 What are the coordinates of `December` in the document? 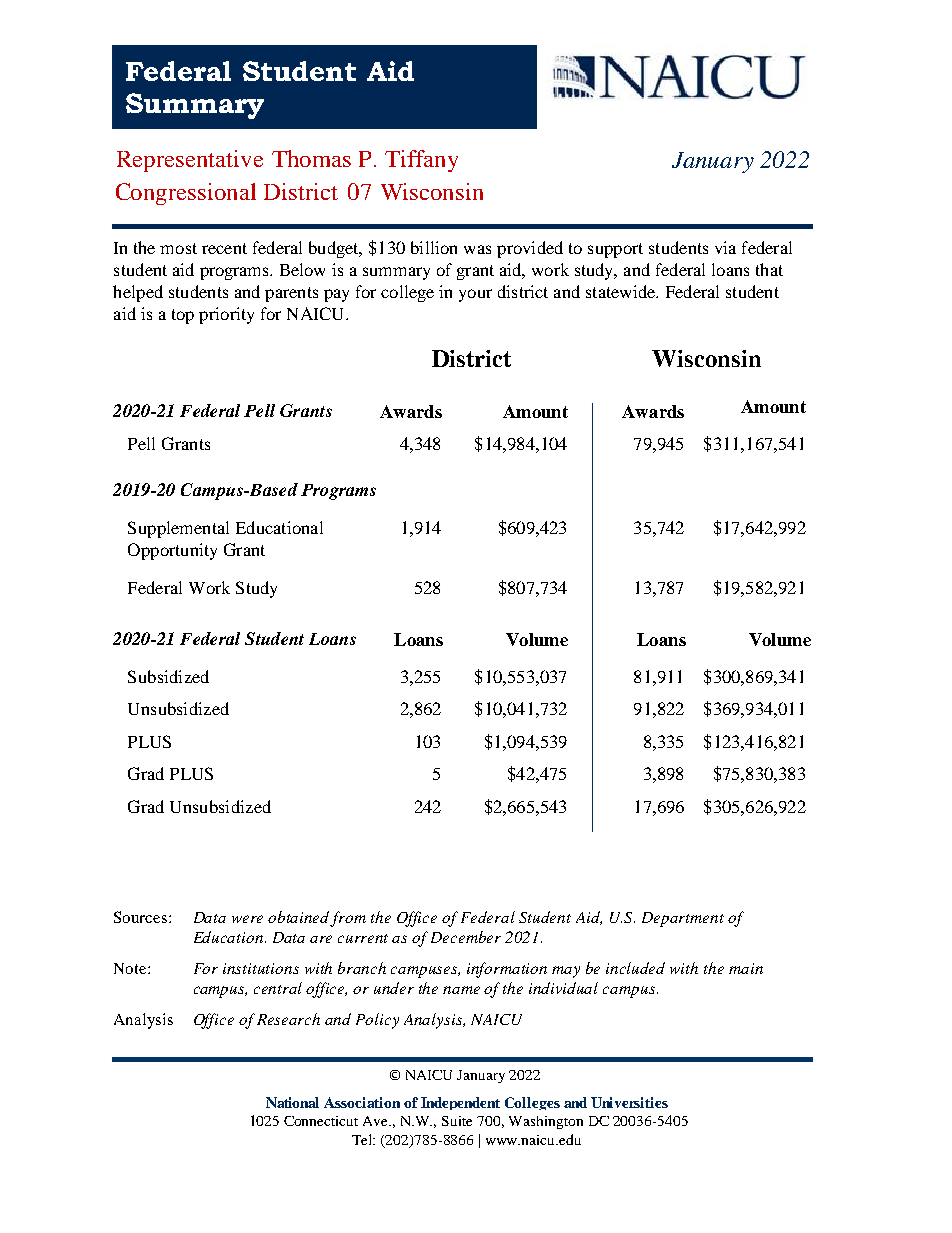 It's located at (466, 937).
